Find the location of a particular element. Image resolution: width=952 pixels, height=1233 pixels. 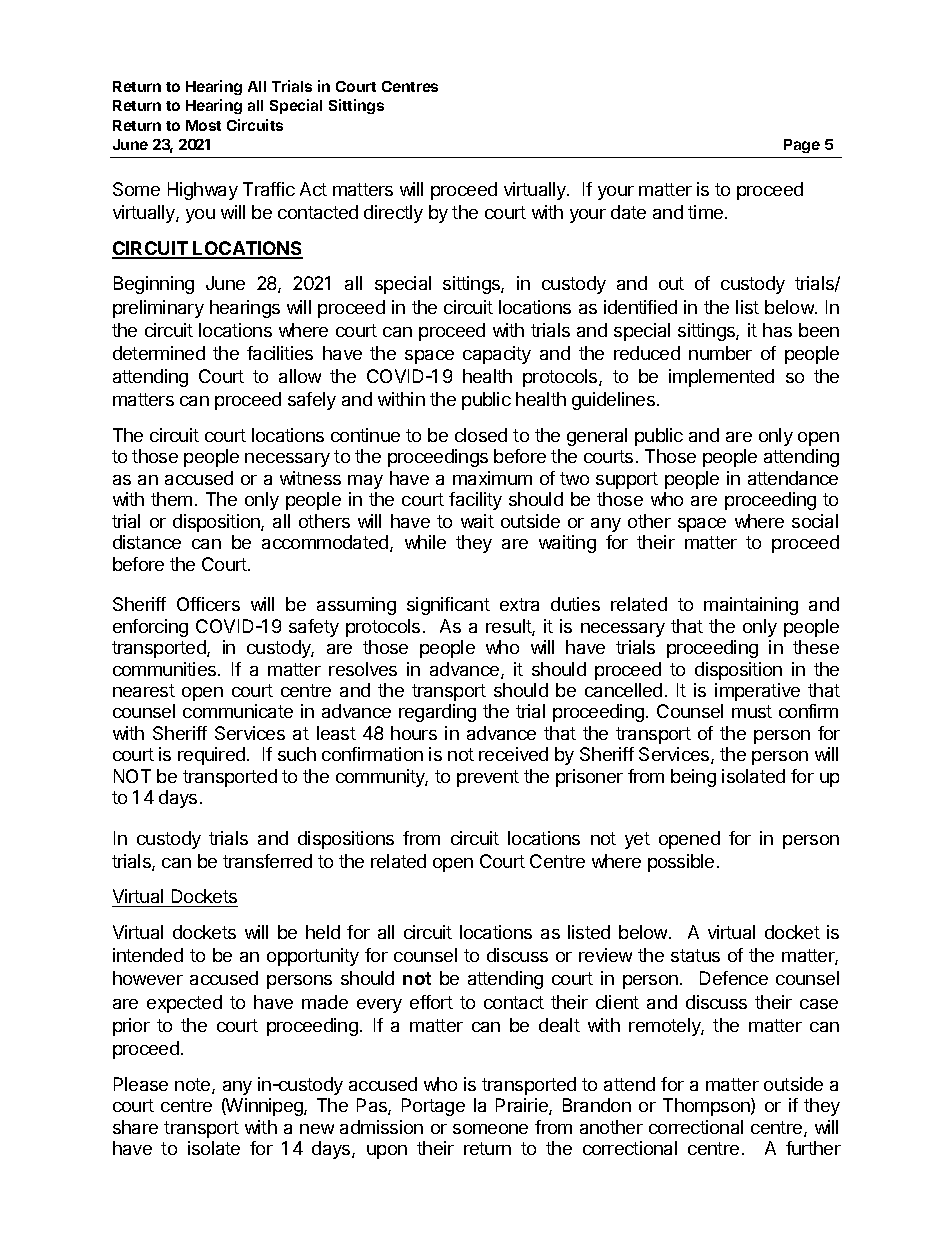

Most is located at coordinates (203, 125).
